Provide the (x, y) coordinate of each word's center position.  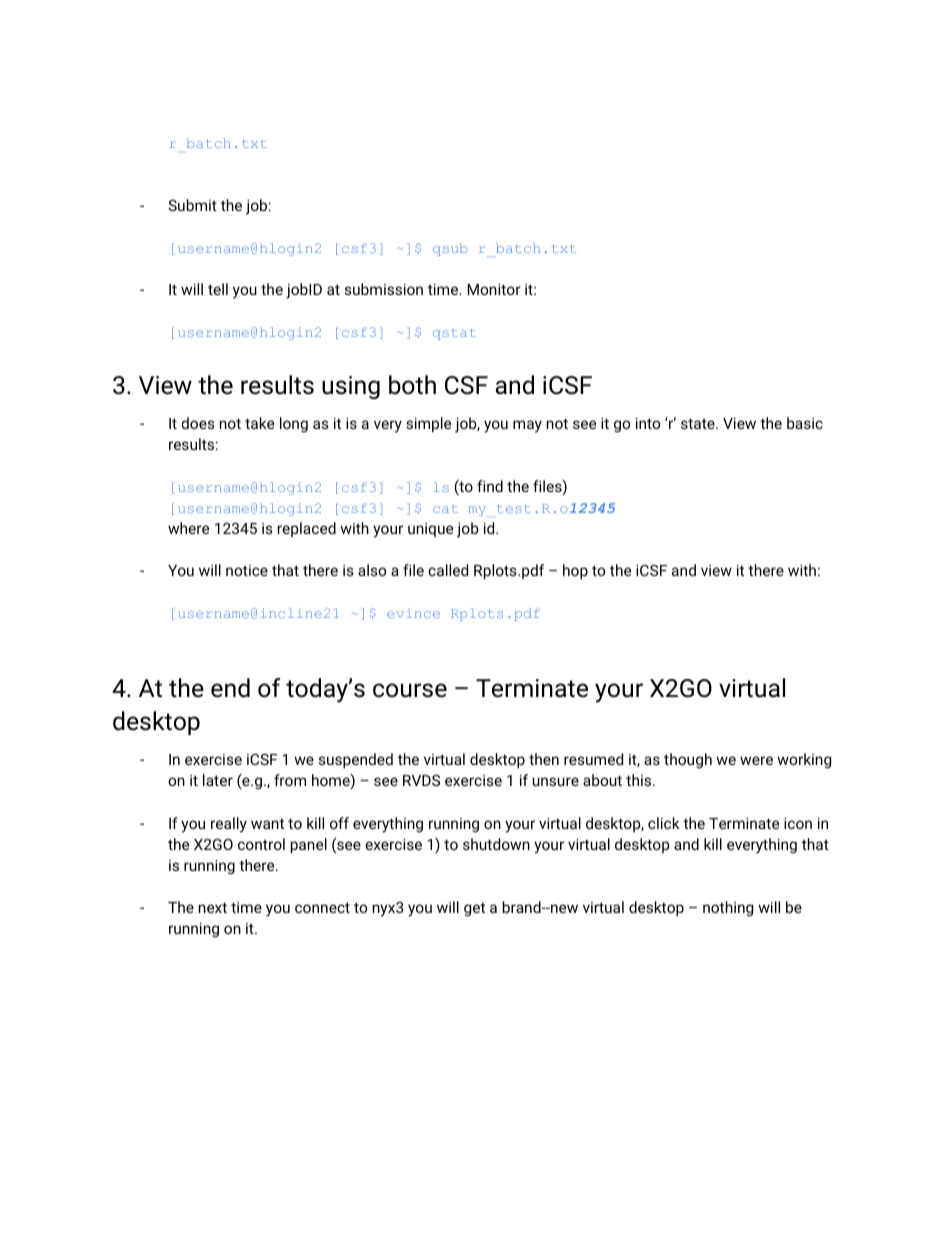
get (474, 909)
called (448, 570)
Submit (192, 205)
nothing (728, 909)
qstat (454, 334)
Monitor (494, 289)
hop (575, 571)
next (213, 907)
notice (247, 570)
